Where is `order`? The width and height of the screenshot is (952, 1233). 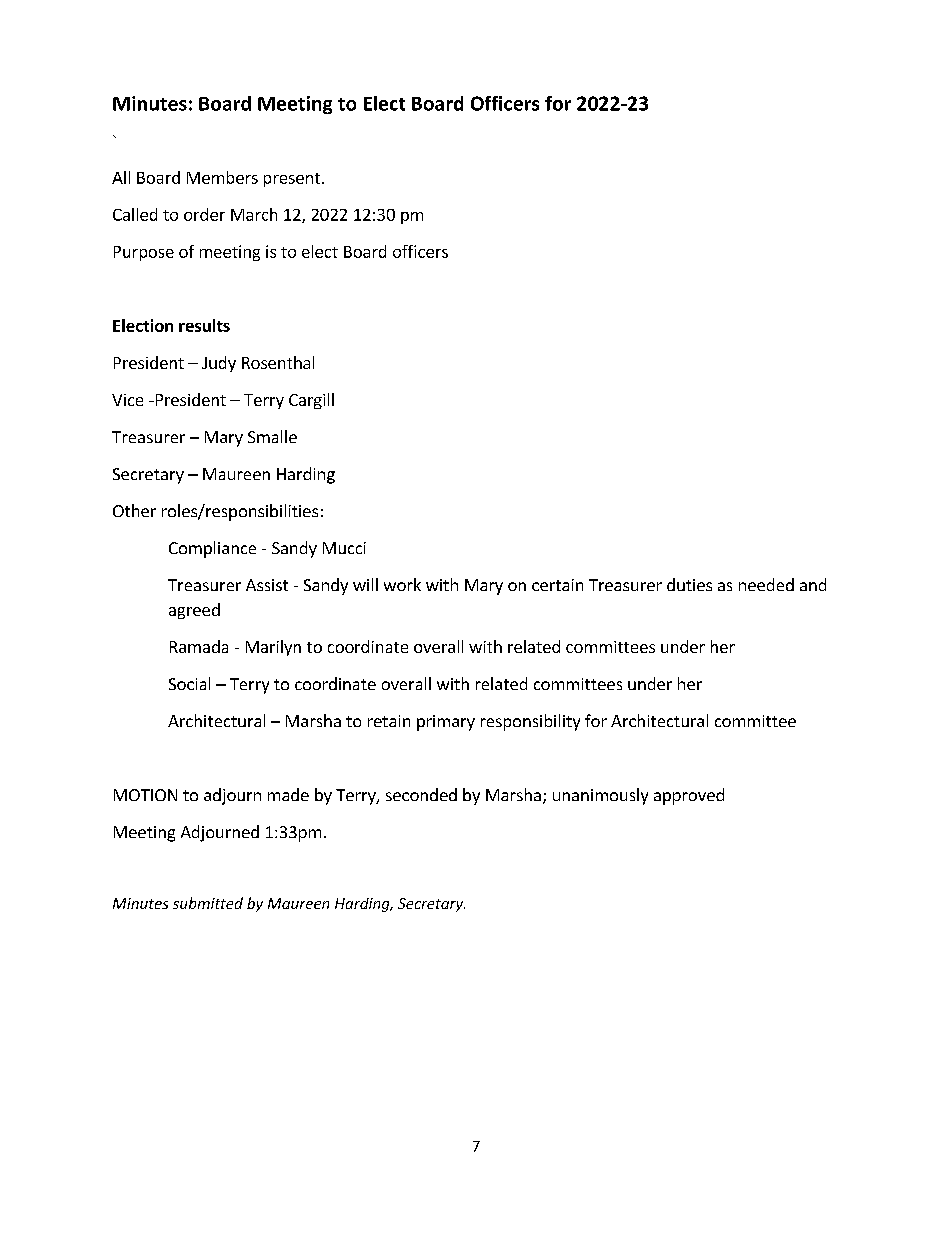 order is located at coordinates (204, 214).
